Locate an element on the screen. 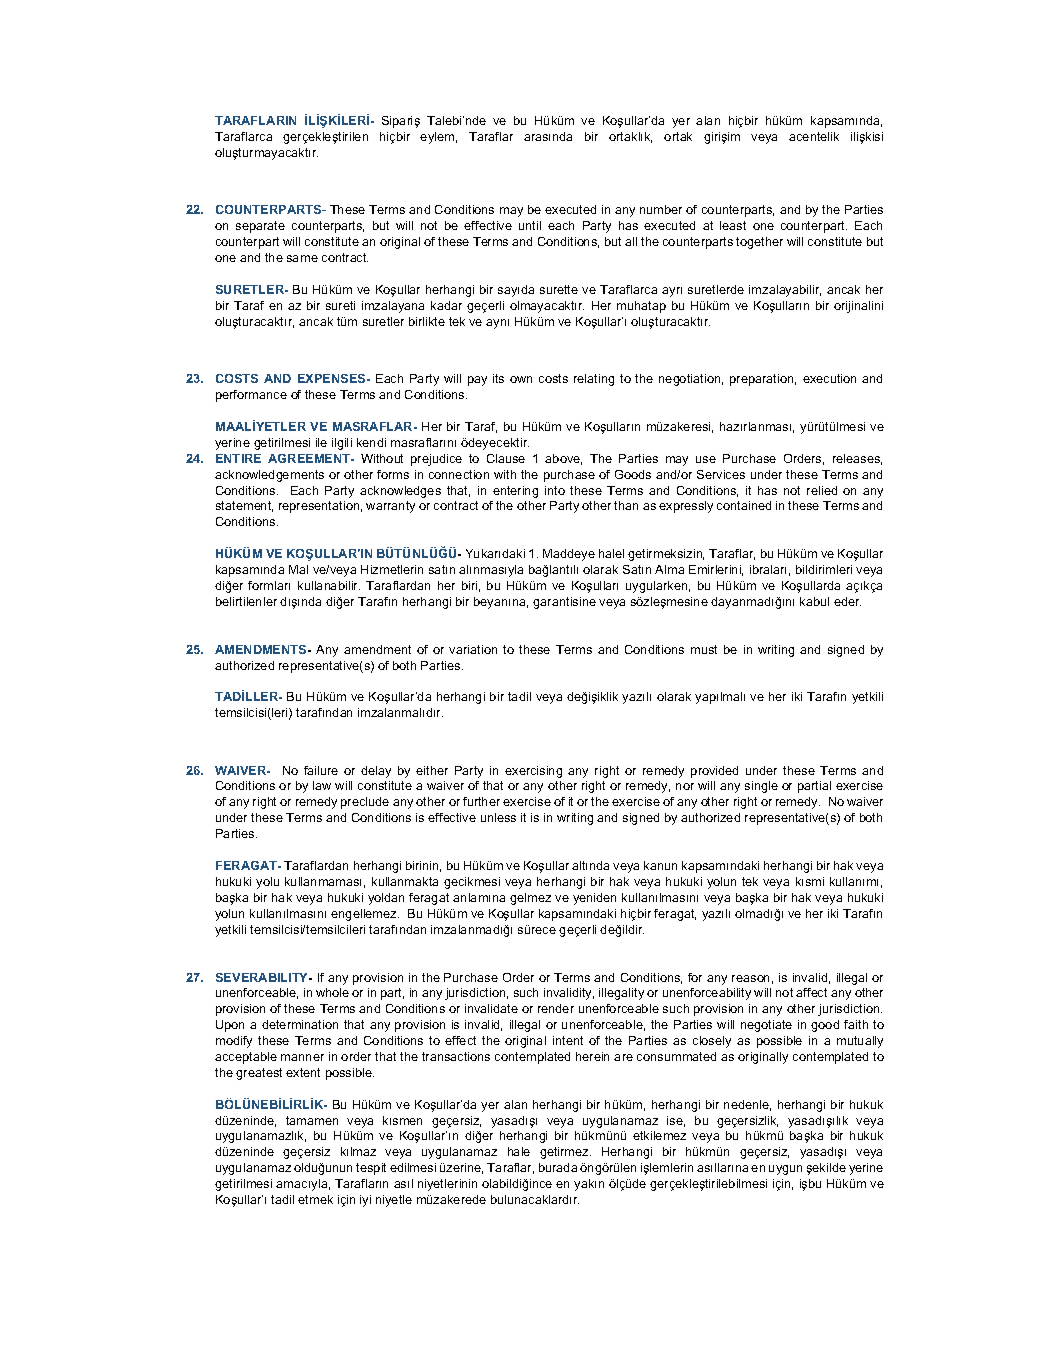  same is located at coordinates (302, 258).
